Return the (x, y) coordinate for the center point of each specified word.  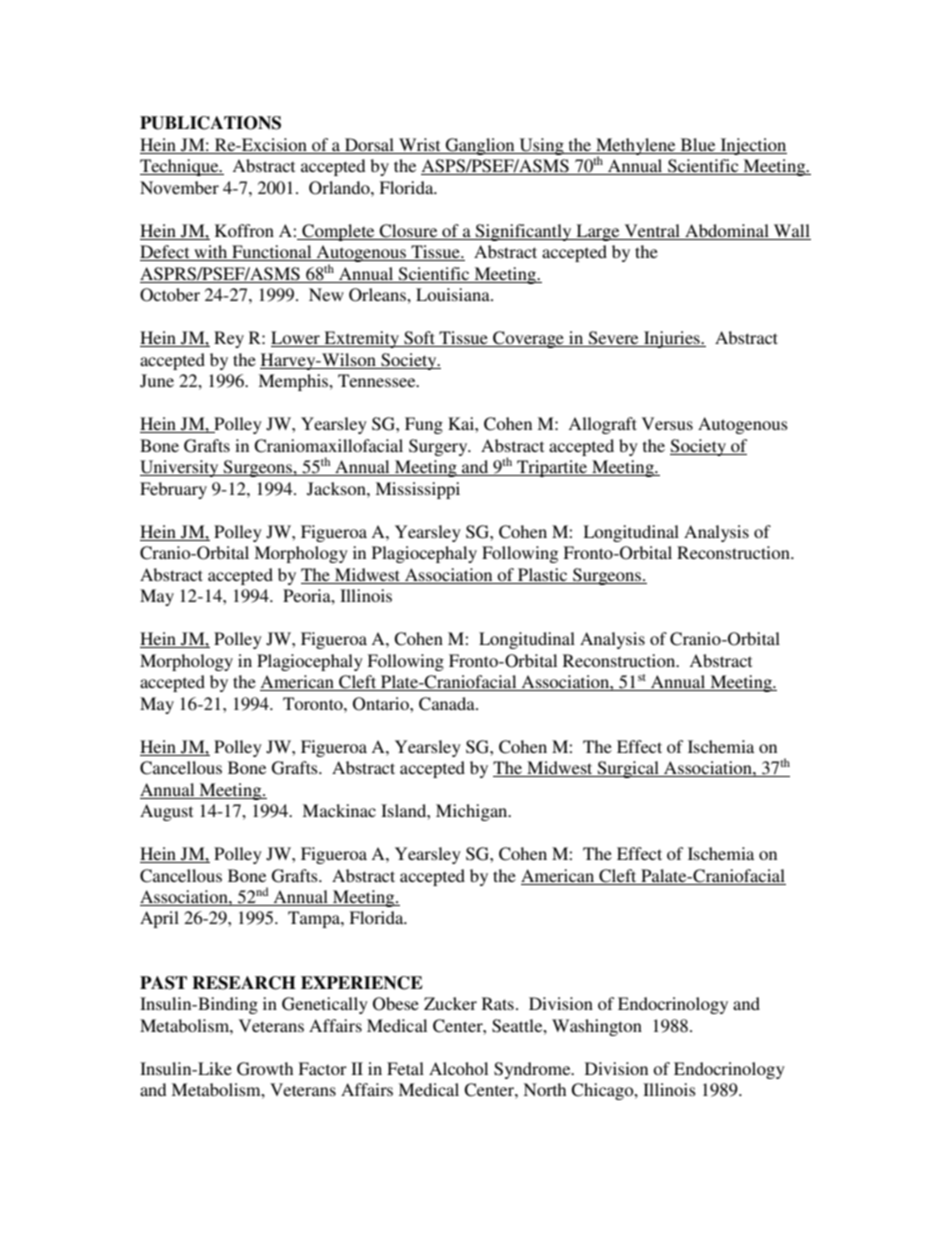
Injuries (672, 339)
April (159, 919)
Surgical (628, 769)
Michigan (473, 812)
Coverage (528, 339)
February (173, 490)
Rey (229, 339)
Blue (698, 146)
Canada (448, 704)
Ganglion (480, 146)
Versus (667, 423)
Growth (265, 1069)
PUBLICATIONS (210, 123)
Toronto (314, 703)
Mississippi (417, 490)
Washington (597, 1027)
